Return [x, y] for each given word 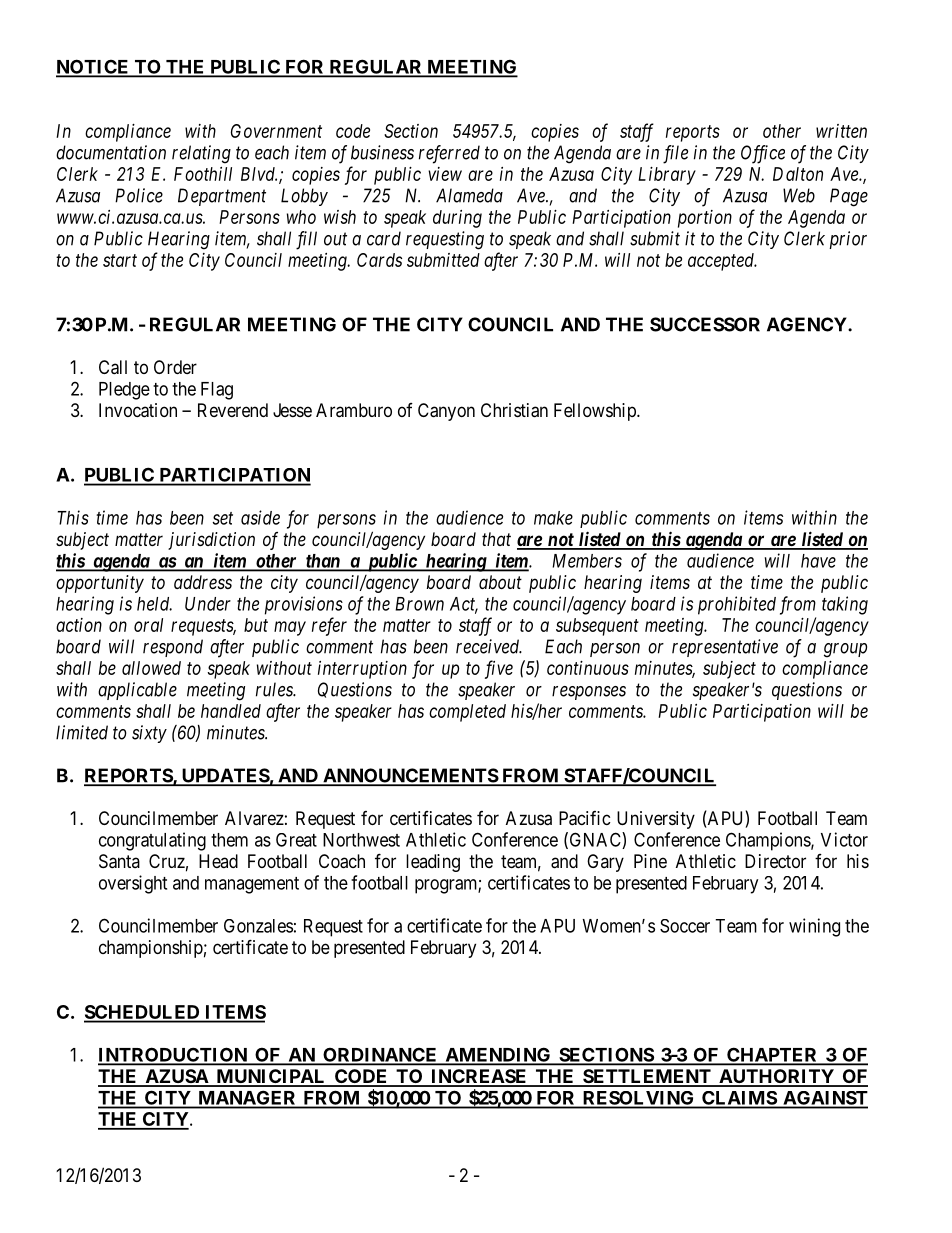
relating [201, 154]
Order [175, 367]
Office [763, 154]
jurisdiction [211, 541]
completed [467, 713]
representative [725, 648]
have [818, 561]
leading [433, 863]
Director [775, 861]
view [445, 174]
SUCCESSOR [705, 324]
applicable [137, 691]
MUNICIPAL [271, 1077]
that [496, 539]
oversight [133, 884]
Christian [514, 410]
